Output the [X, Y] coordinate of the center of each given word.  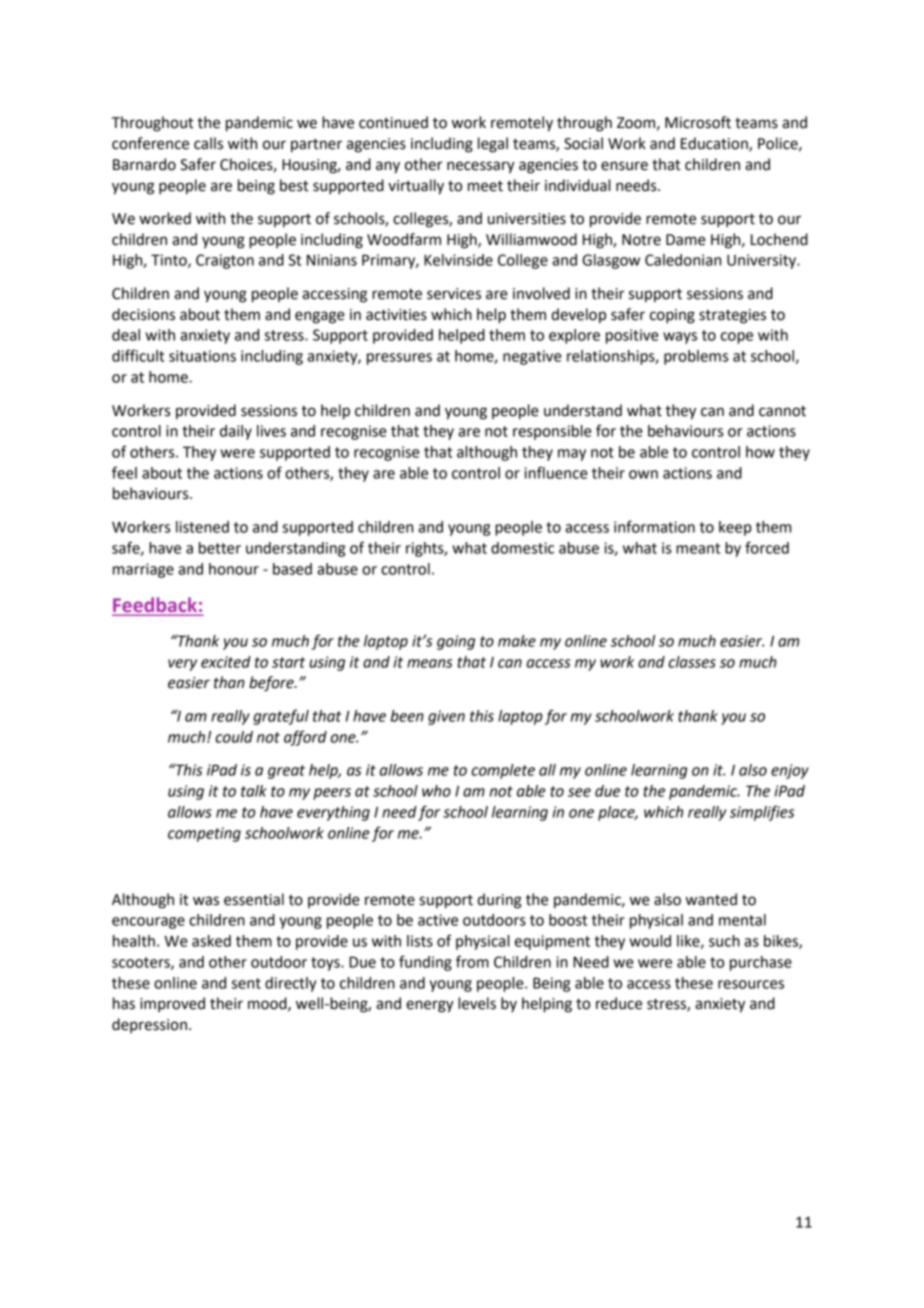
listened [202, 527]
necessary [481, 167]
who [436, 791]
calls [208, 143]
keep [735, 528]
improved [172, 1004]
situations [202, 356]
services [454, 294]
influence [556, 472]
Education [715, 144]
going [456, 642]
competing [204, 834]
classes [692, 662]
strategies [732, 316]
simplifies [762, 813]
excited [226, 662]
